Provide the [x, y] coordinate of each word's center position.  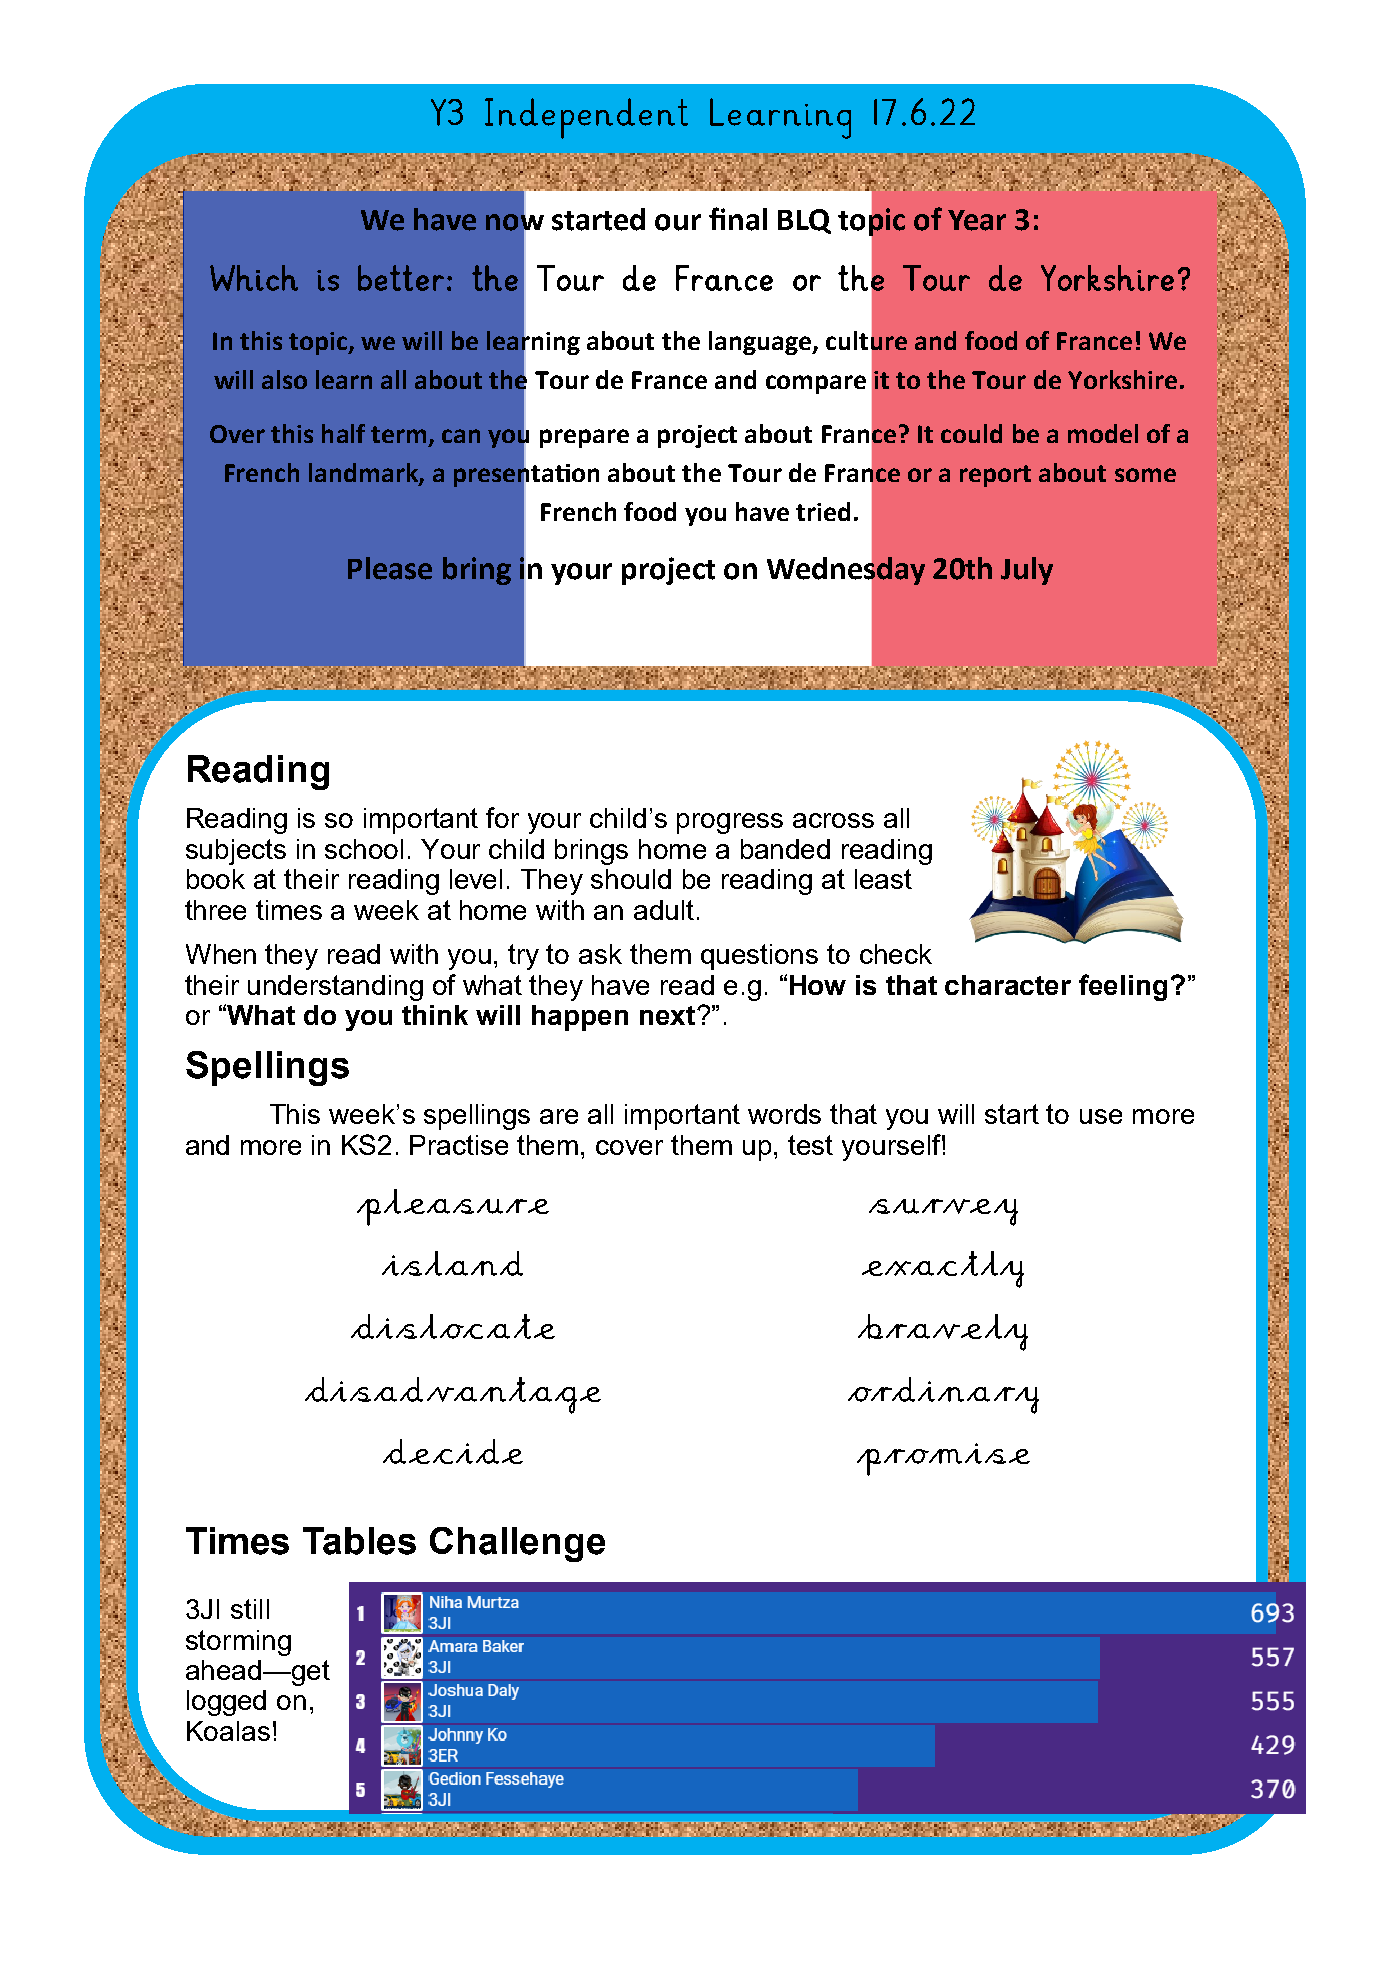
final [738, 219]
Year [977, 220]
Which [254, 278]
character [1008, 985]
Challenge [517, 1544]
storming [238, 1643]
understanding [335, 988]
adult [664, 910]
